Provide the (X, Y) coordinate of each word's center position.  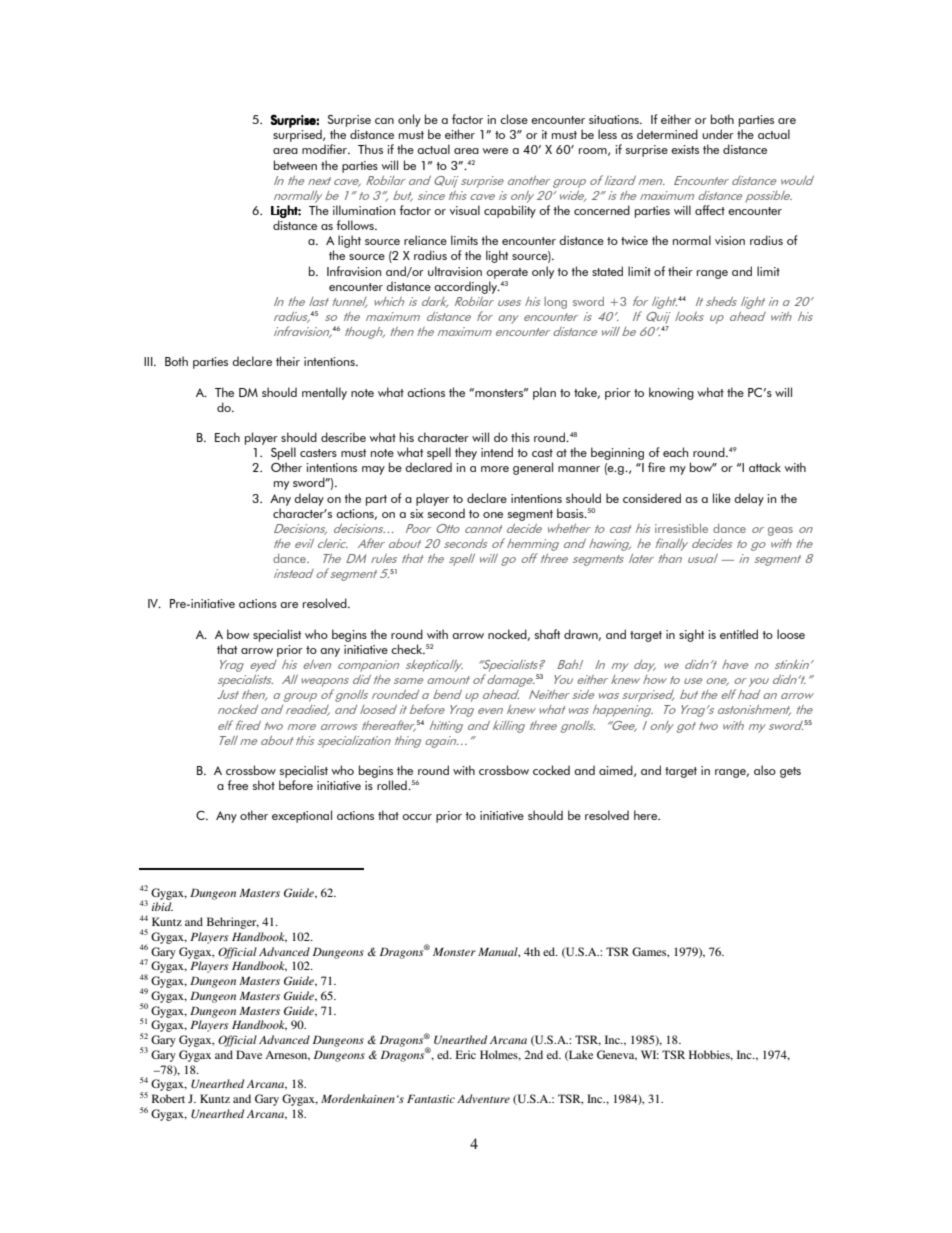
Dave (249, 1054)
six (417, 513)
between (295, 165)
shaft (547, 634)
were (495, 151)
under (718, 134)
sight (691, 635)
